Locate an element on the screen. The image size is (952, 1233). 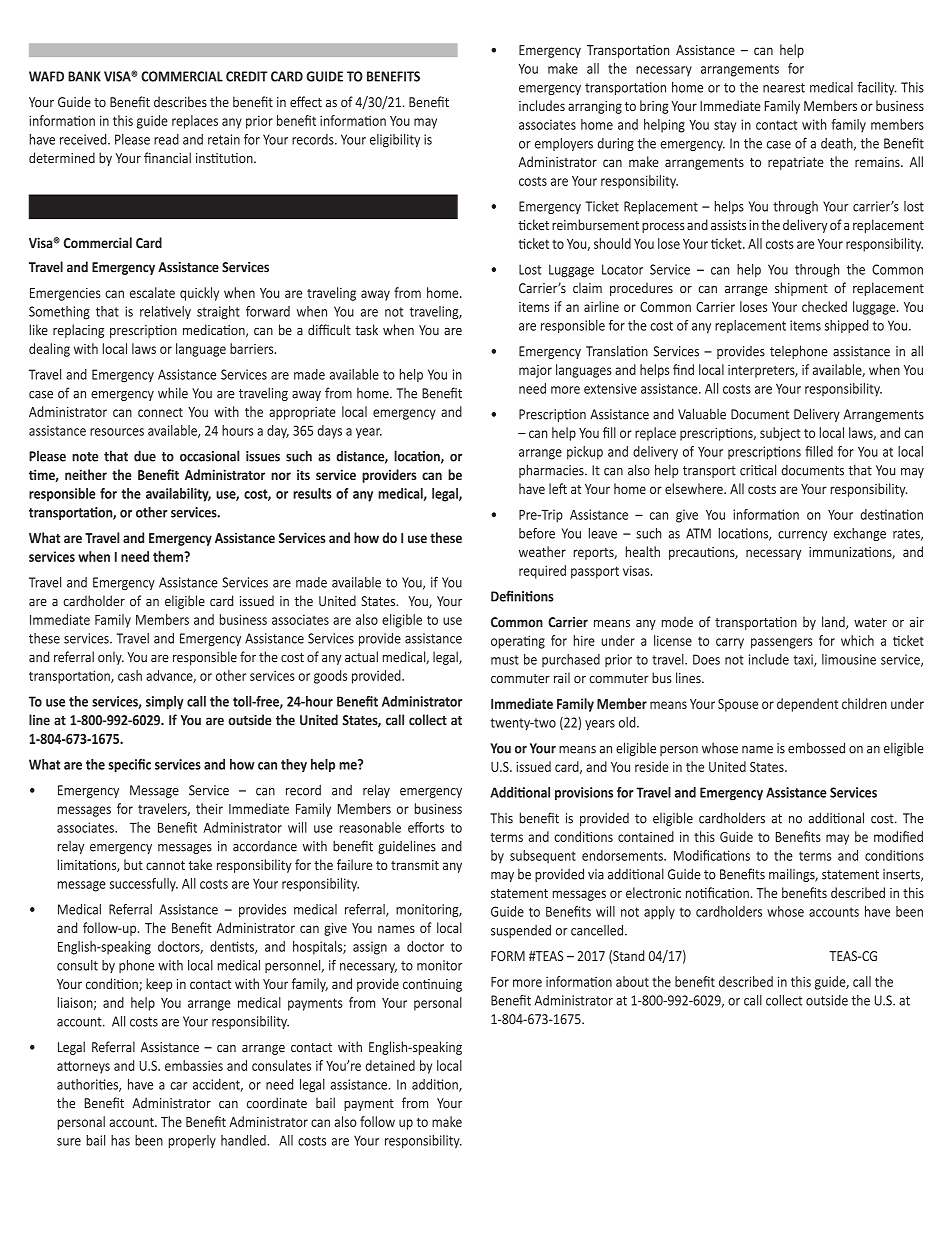
detained is located at coordinates (390, 1065).
